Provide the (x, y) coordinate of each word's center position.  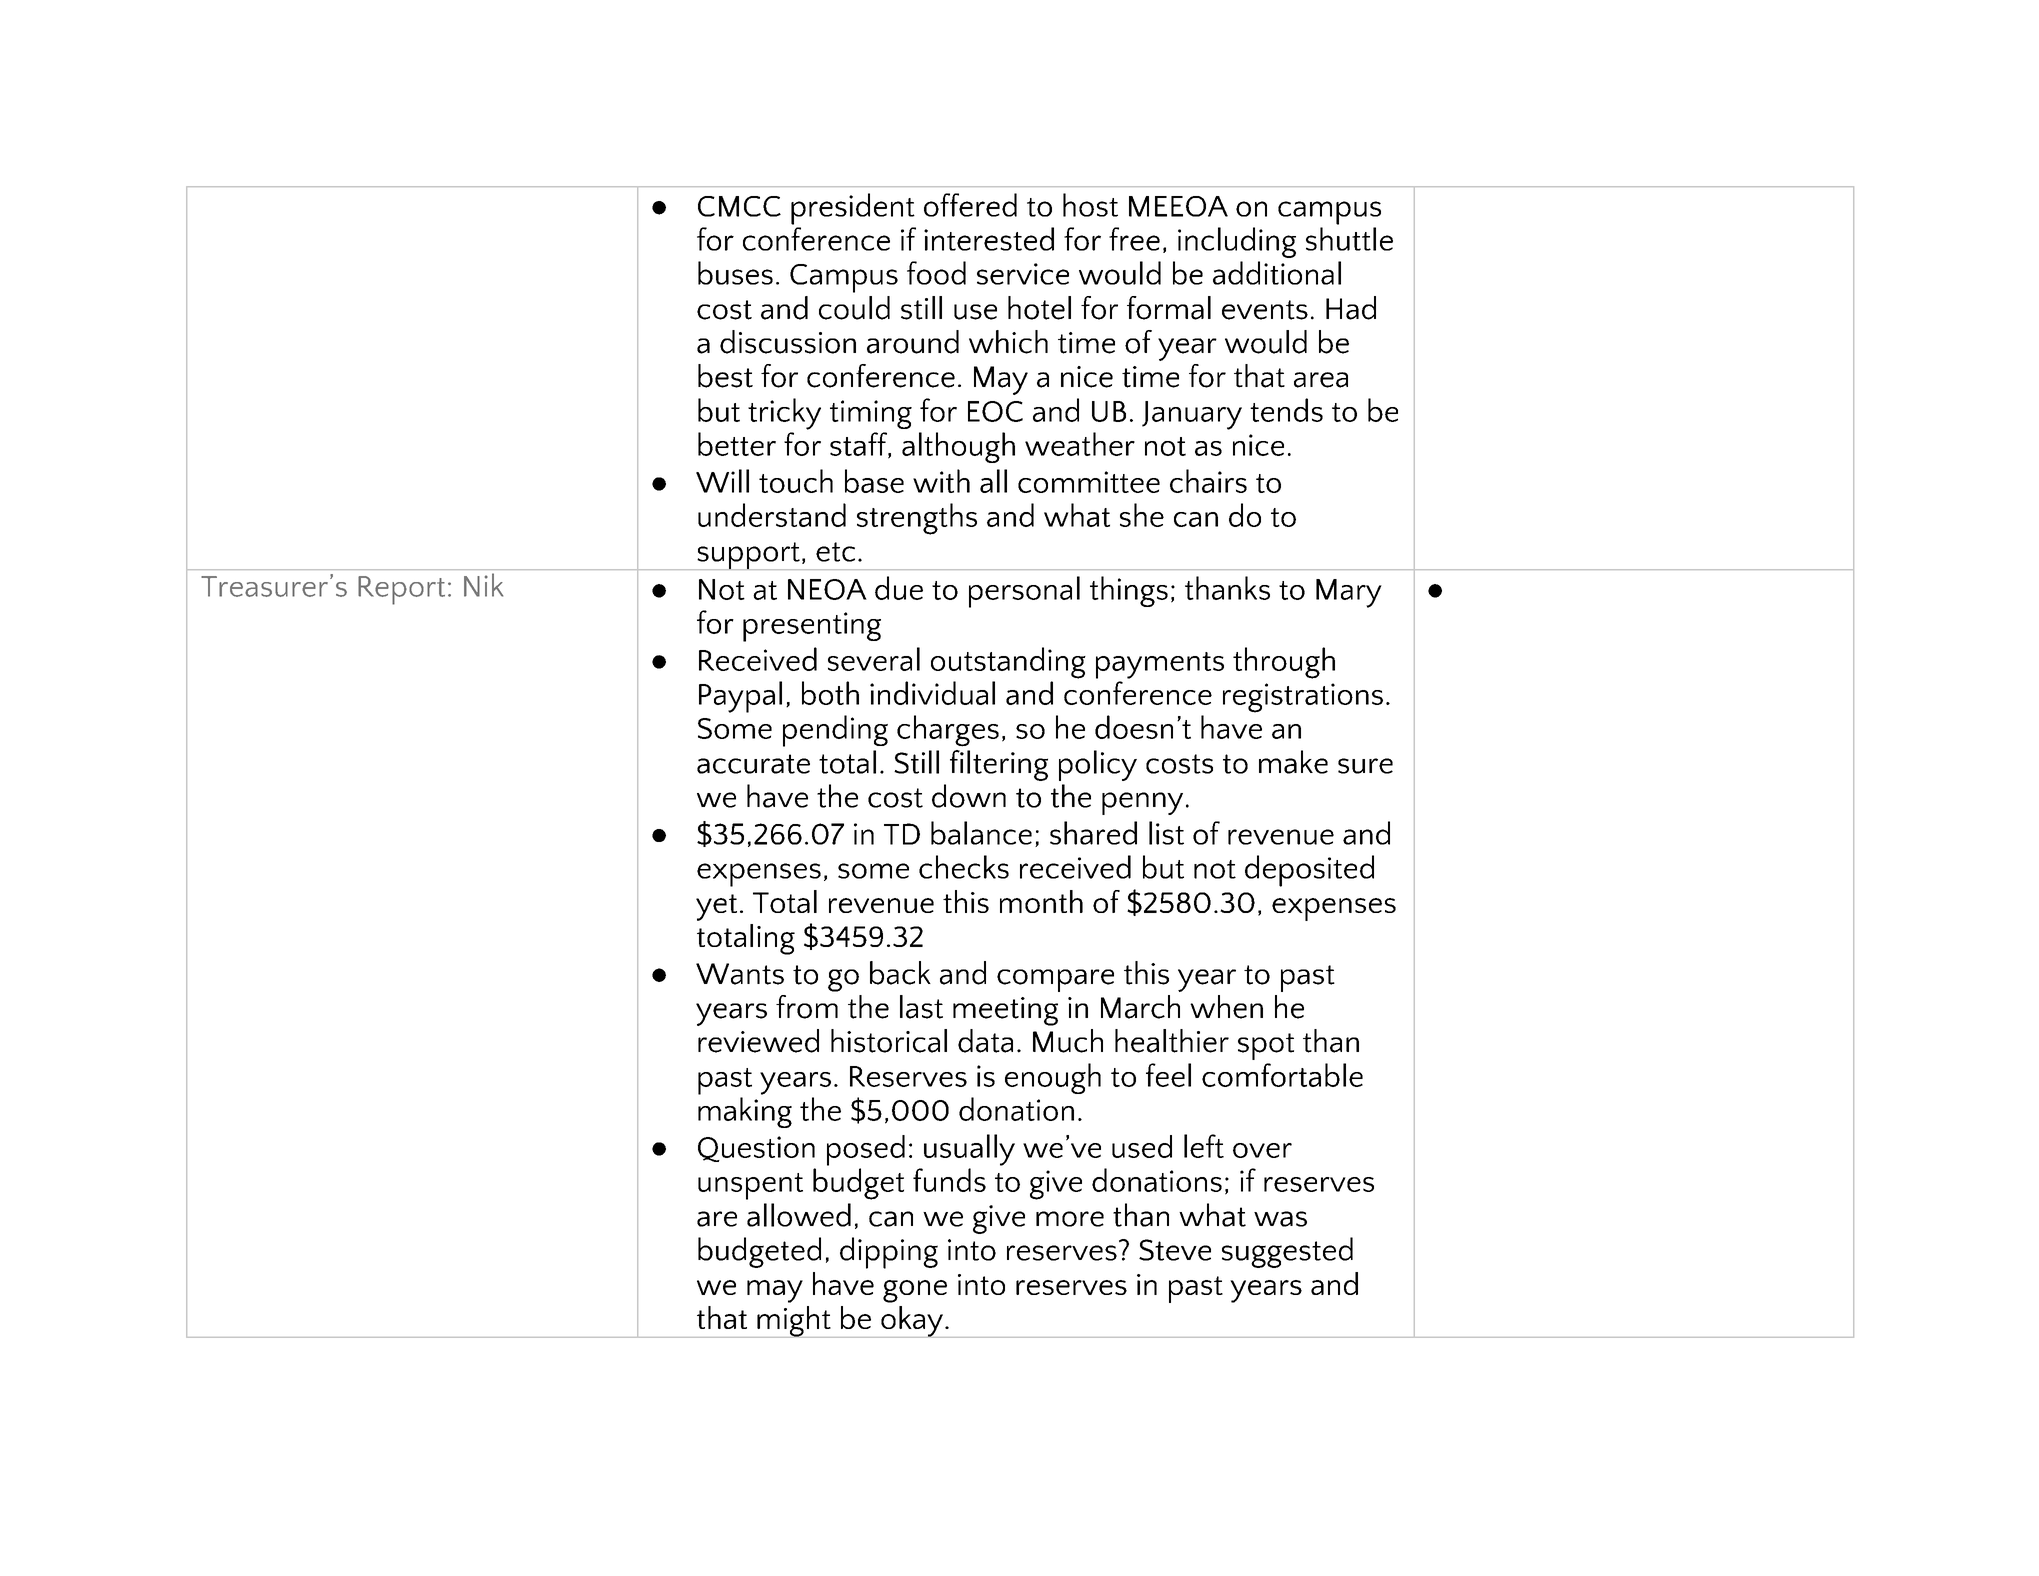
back (900, 973)
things (1129, 591)
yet (716, 907)
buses (735, 273)
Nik (483, 585)
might (794, 1322)
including (1237, 242)
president (853, 209)
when (1226, 1007)
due (899, 588)
